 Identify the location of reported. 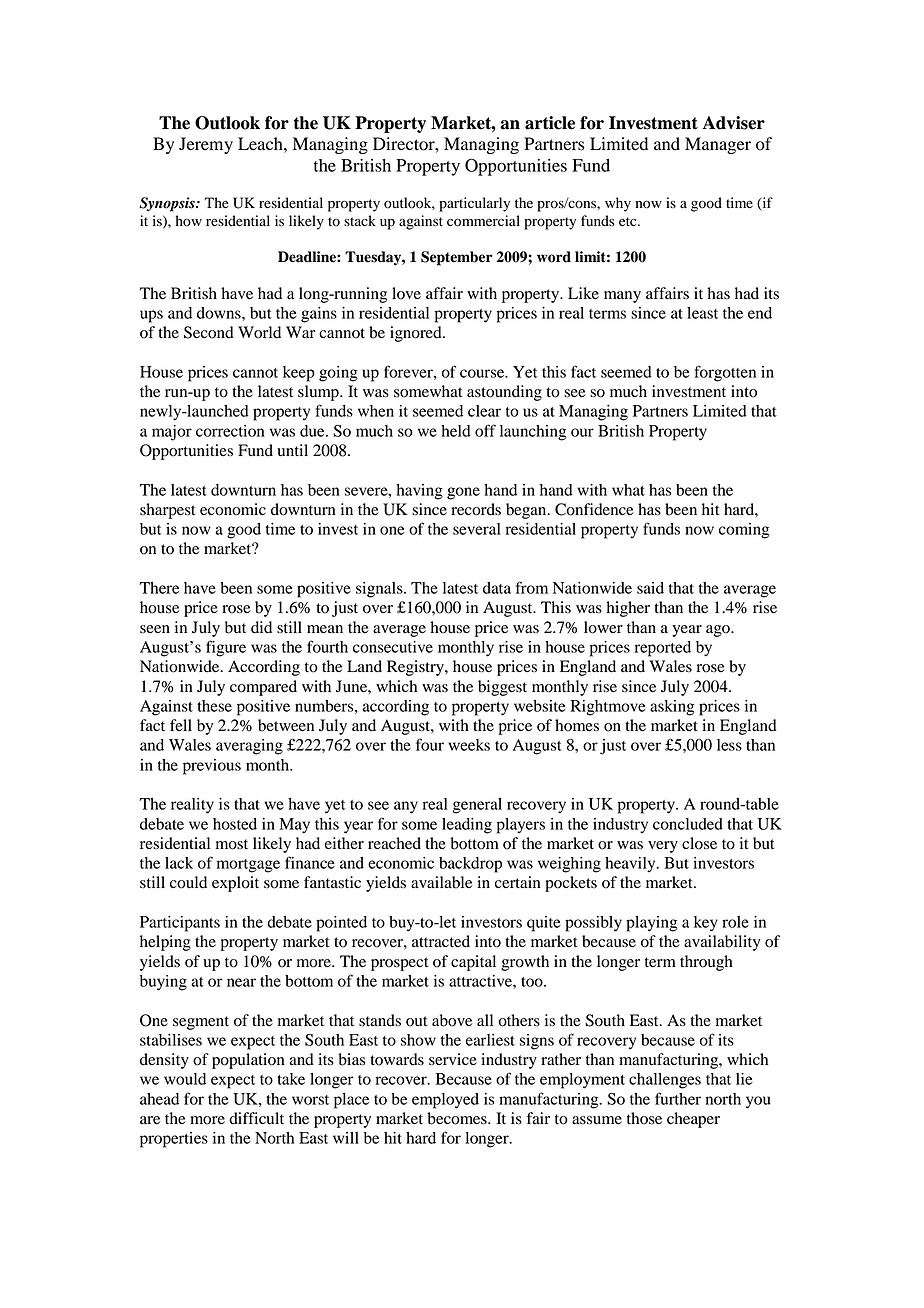
(663, 649).
